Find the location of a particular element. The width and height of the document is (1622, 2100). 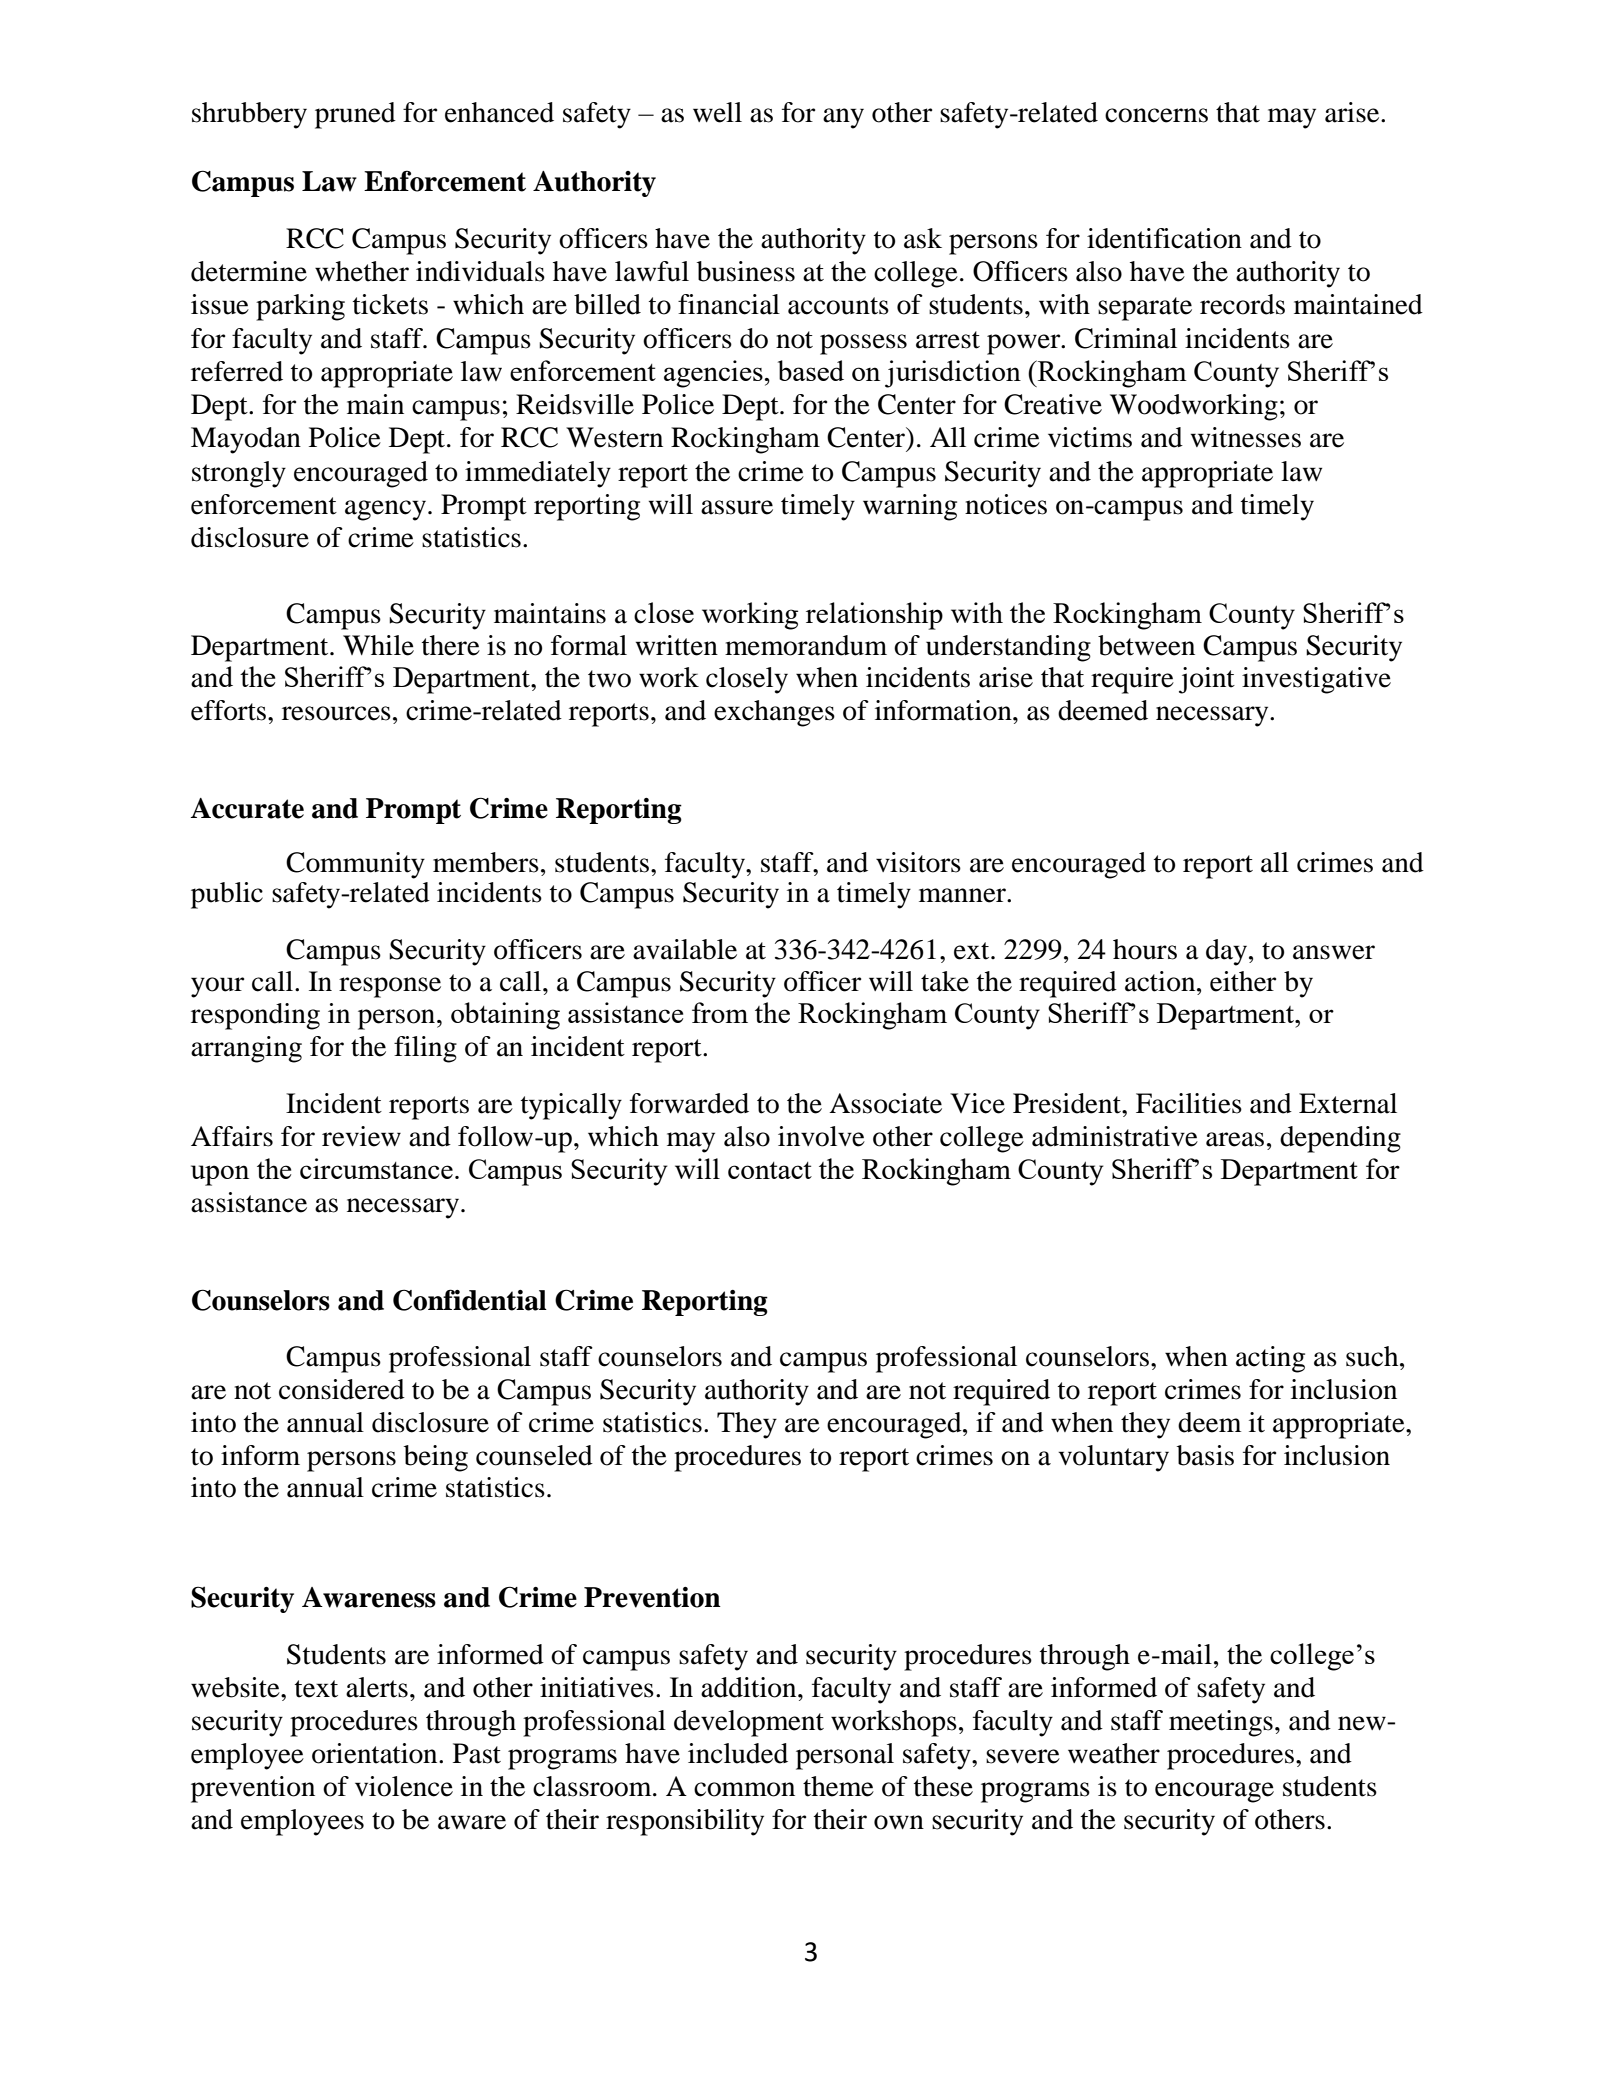

response is located at coordinates (390, 987).
